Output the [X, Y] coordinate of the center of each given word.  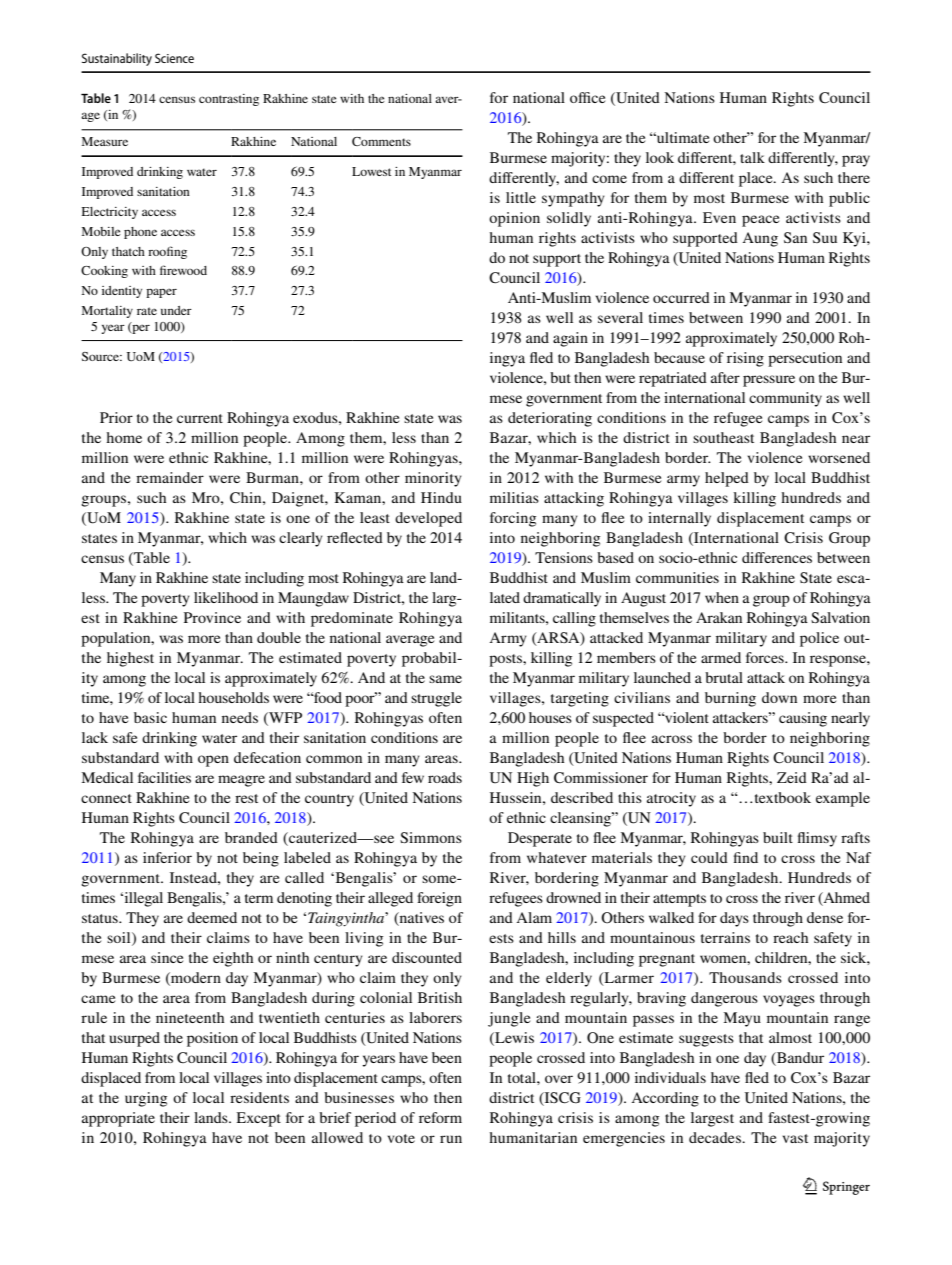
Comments [381, 141]
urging [146, 1099]
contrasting [229, 100]
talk [752, 157]
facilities [164, 777]
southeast [723, 437]
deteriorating [550, 419]
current [200, 418]
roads [445, 777]
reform [440, 1117]
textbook [781, 797]
